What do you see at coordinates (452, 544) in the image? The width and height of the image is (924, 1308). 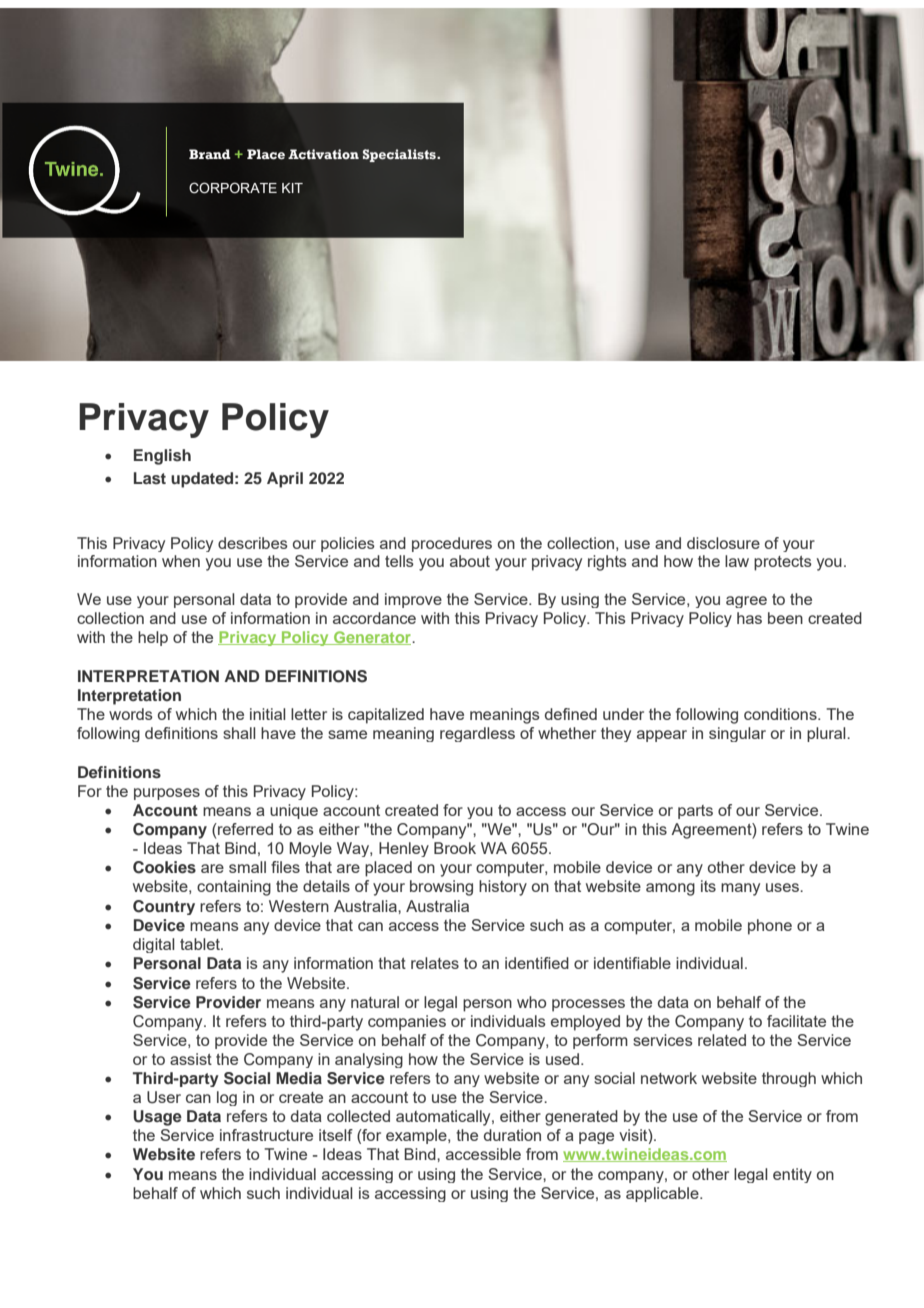 I see `procedures` at bounding box center [452, 544].
